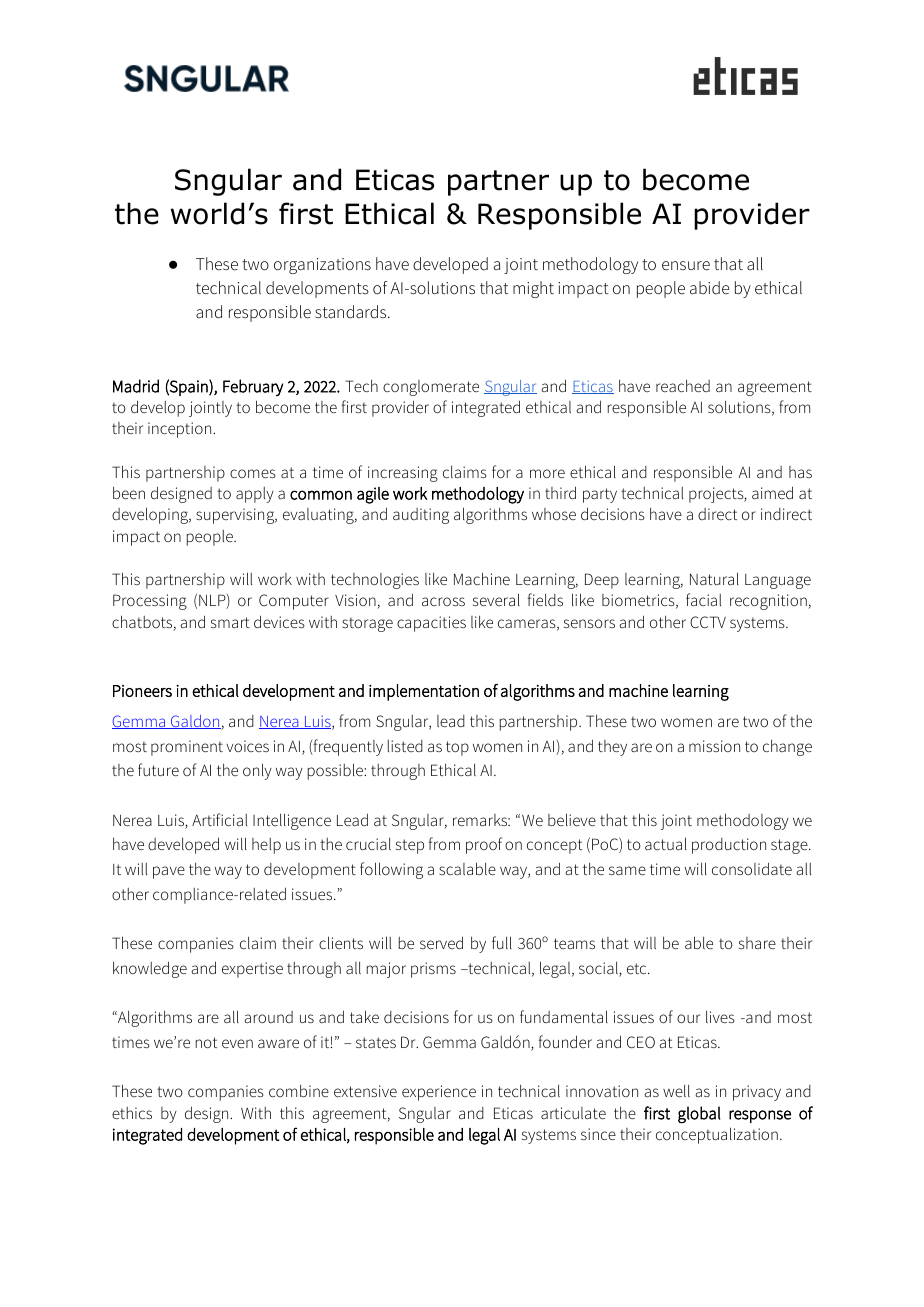 The height and width of the screenshot is (1307, 924). What do you see at coordinates (403, 474) in the screenshot?
I see `increasing` at bounding box center [403, 474].
